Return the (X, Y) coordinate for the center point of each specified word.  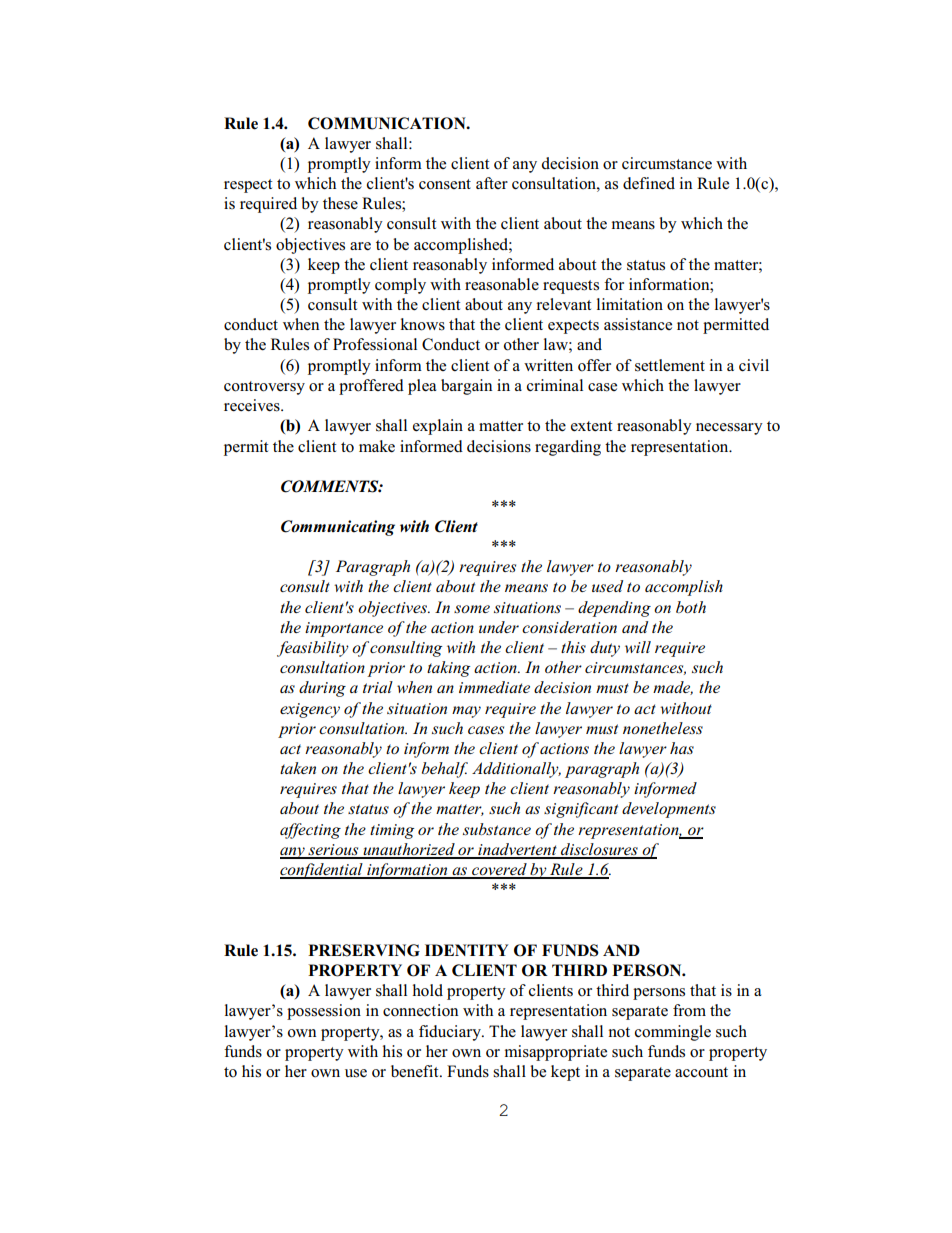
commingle (673, 1033)
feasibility (313, 649)
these (340, 203)
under (499, 627)
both (691, 607)
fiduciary (451, 1033)
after (492, 183)
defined (649, 183)
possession (324, 1012)
